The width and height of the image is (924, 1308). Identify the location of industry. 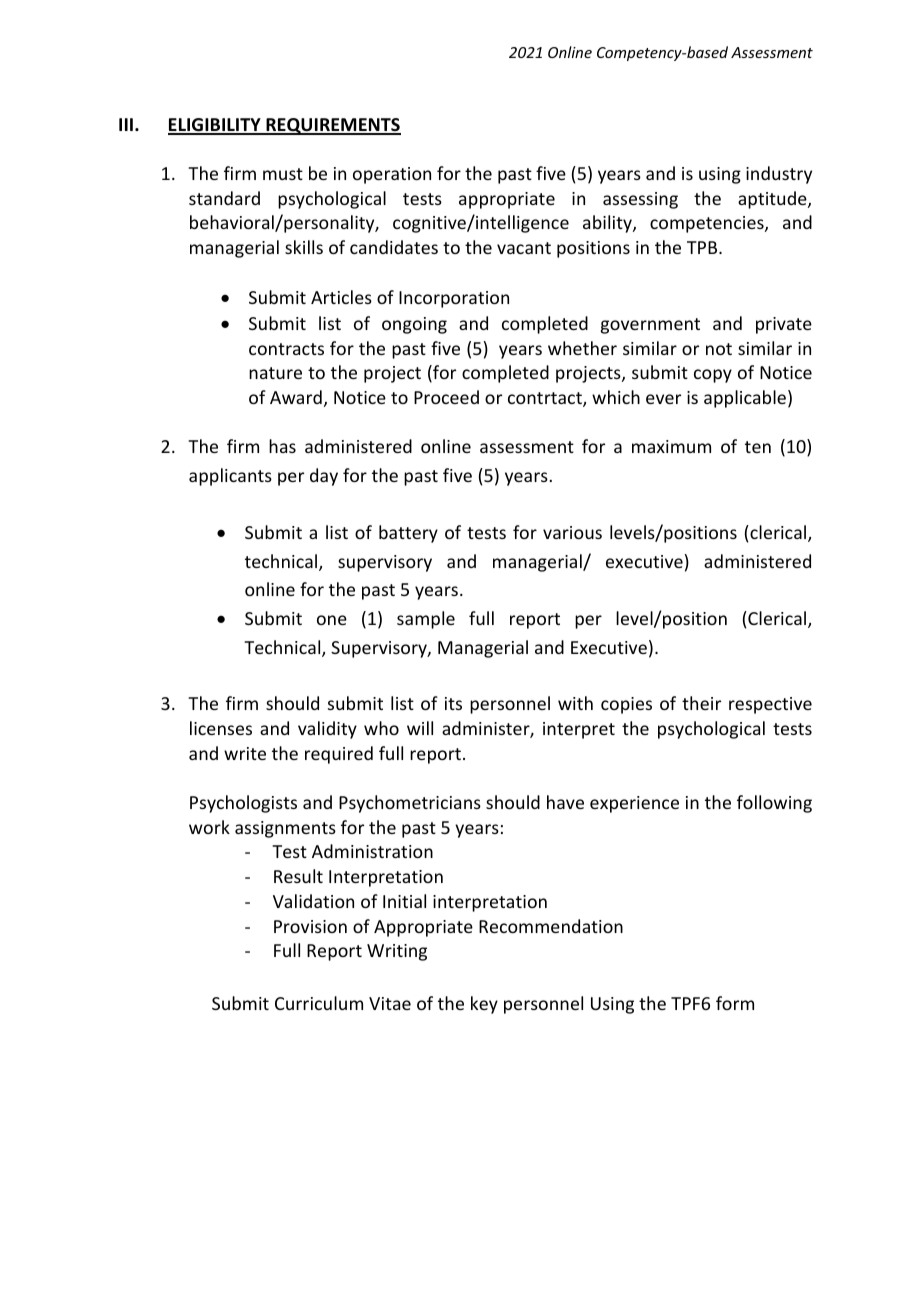
(779, 175).
